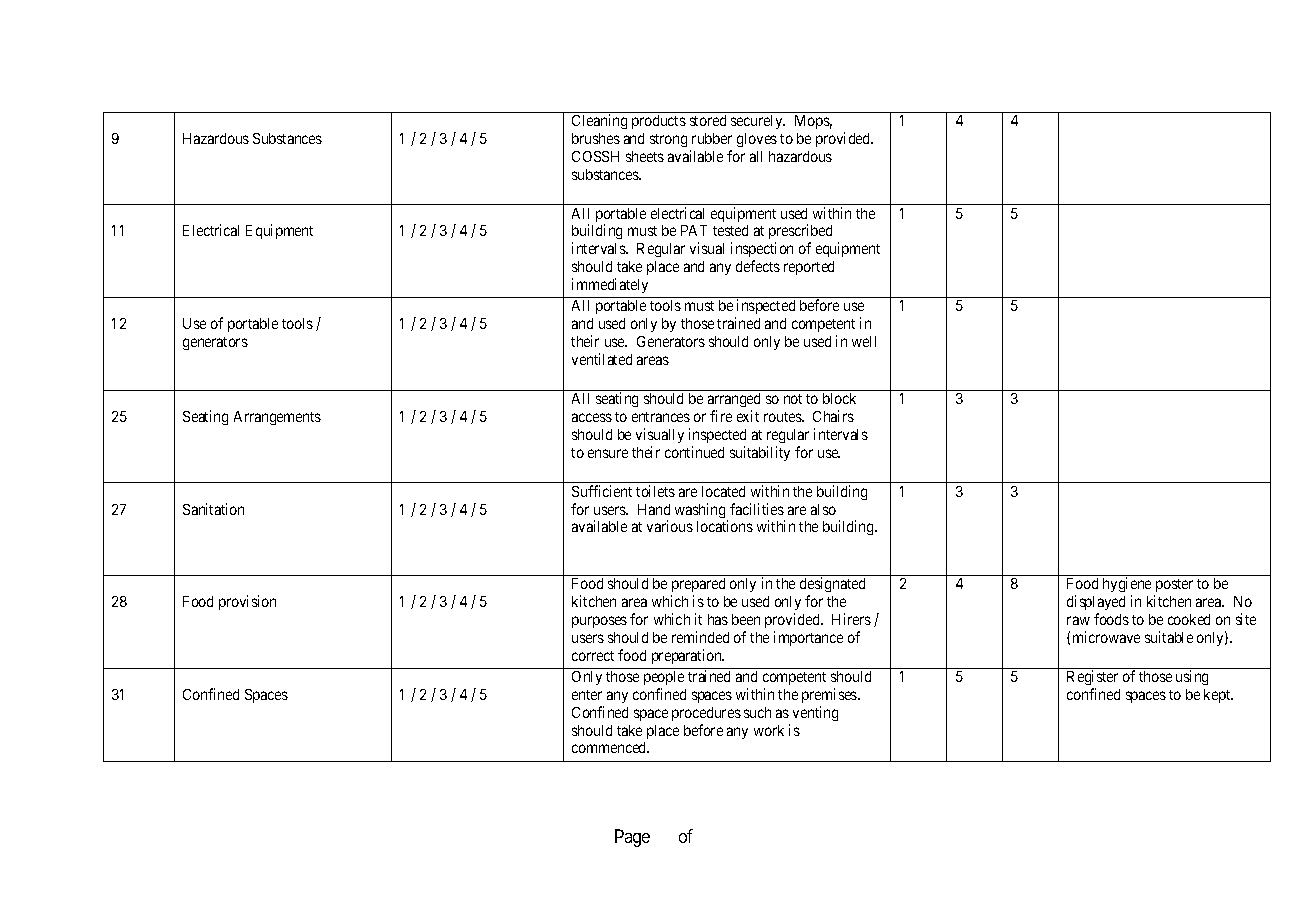  I want to click on Sanitation, so click(213, 509).
